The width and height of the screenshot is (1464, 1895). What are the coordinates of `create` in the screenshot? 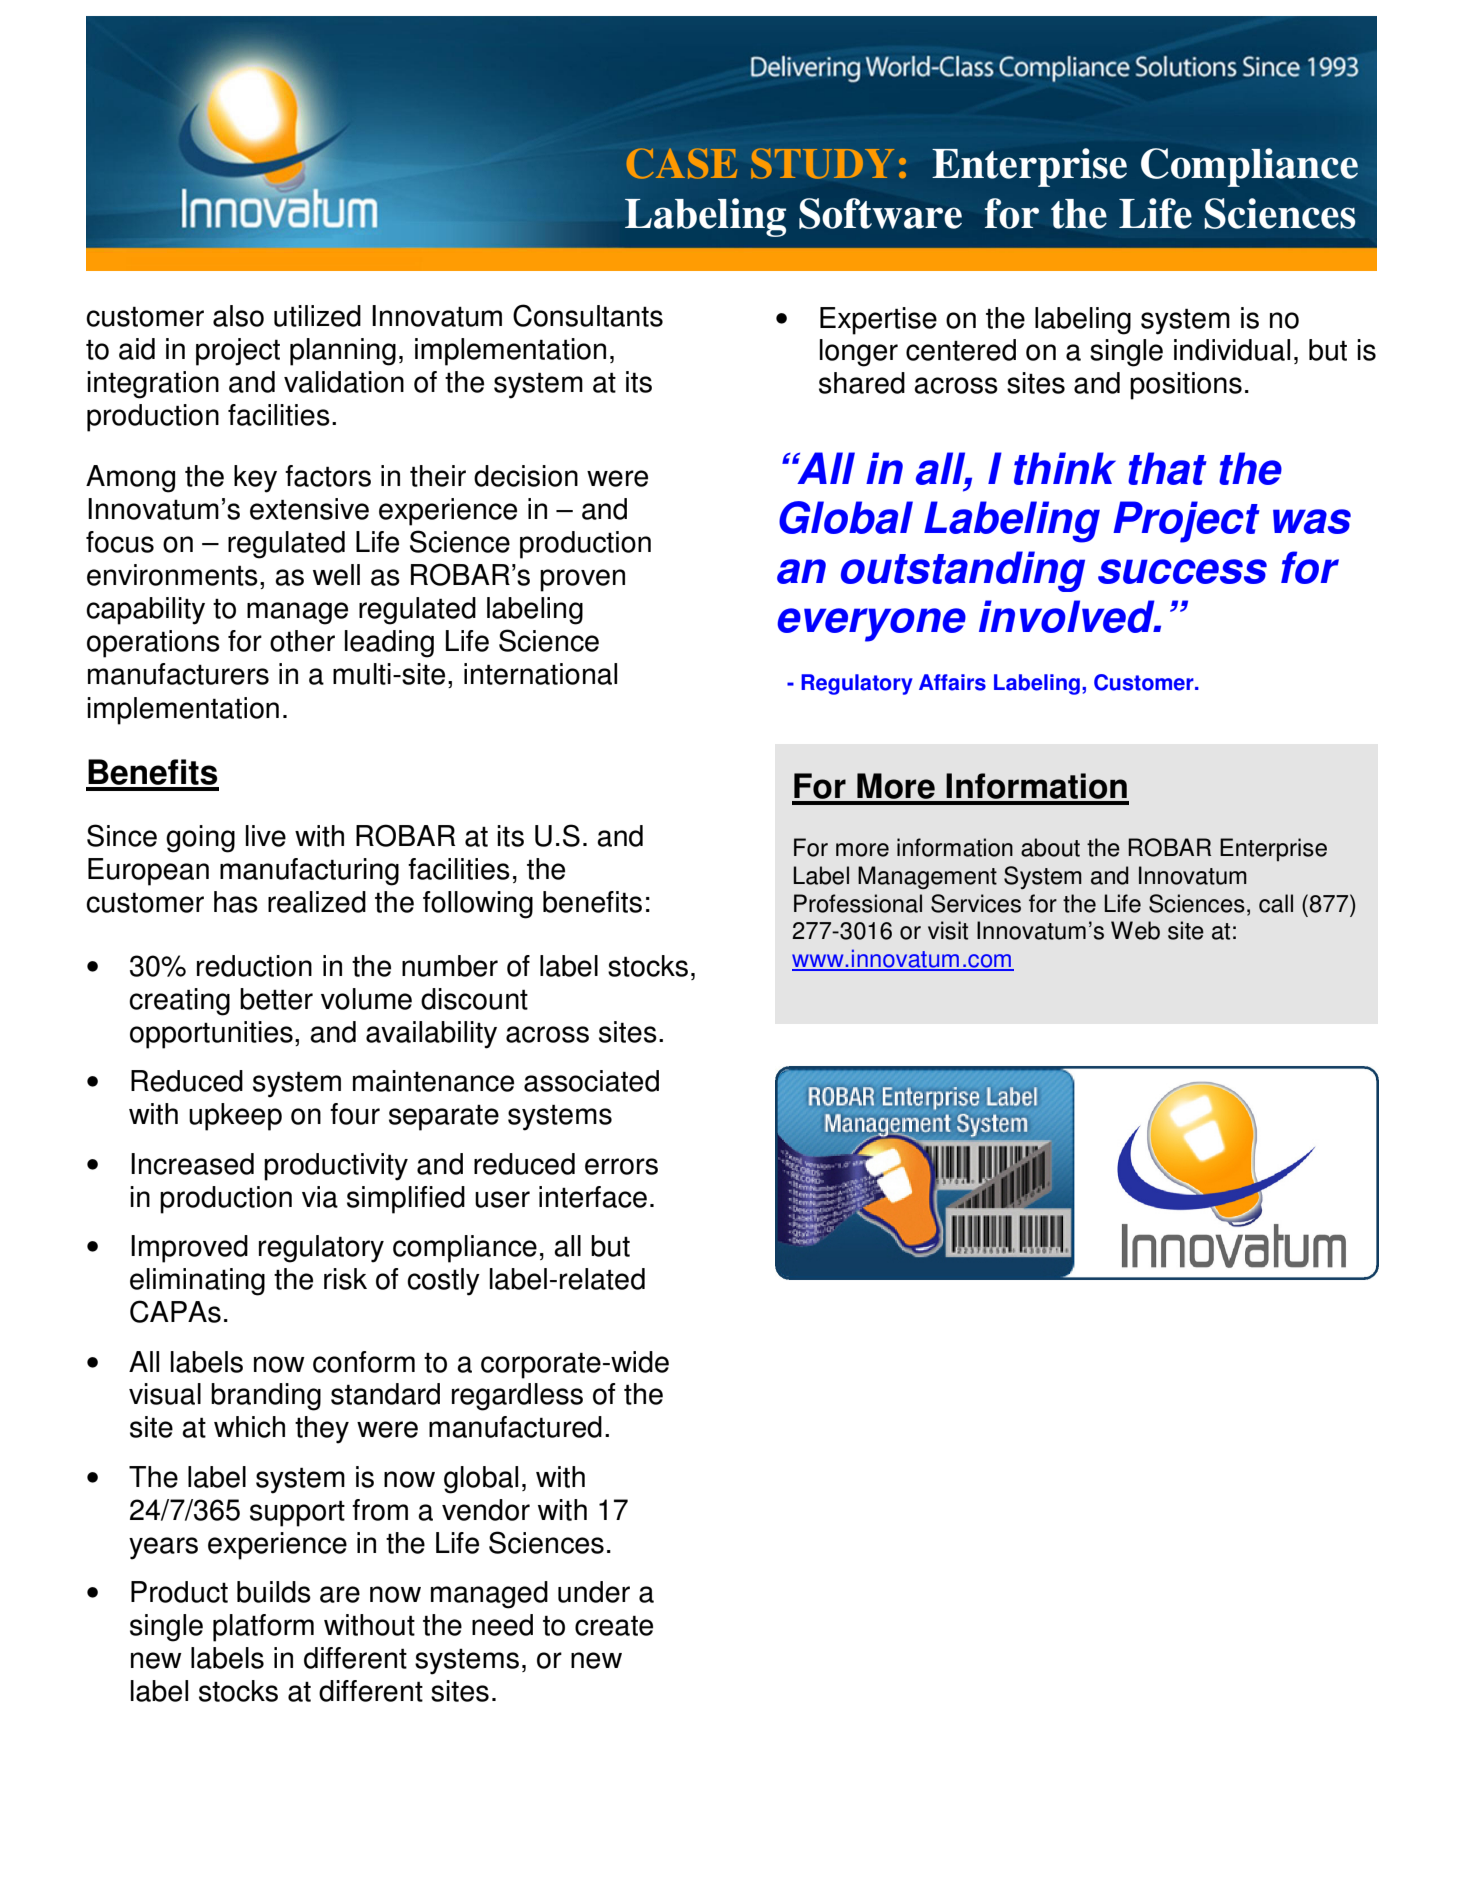 It's located at (614, 1625).
